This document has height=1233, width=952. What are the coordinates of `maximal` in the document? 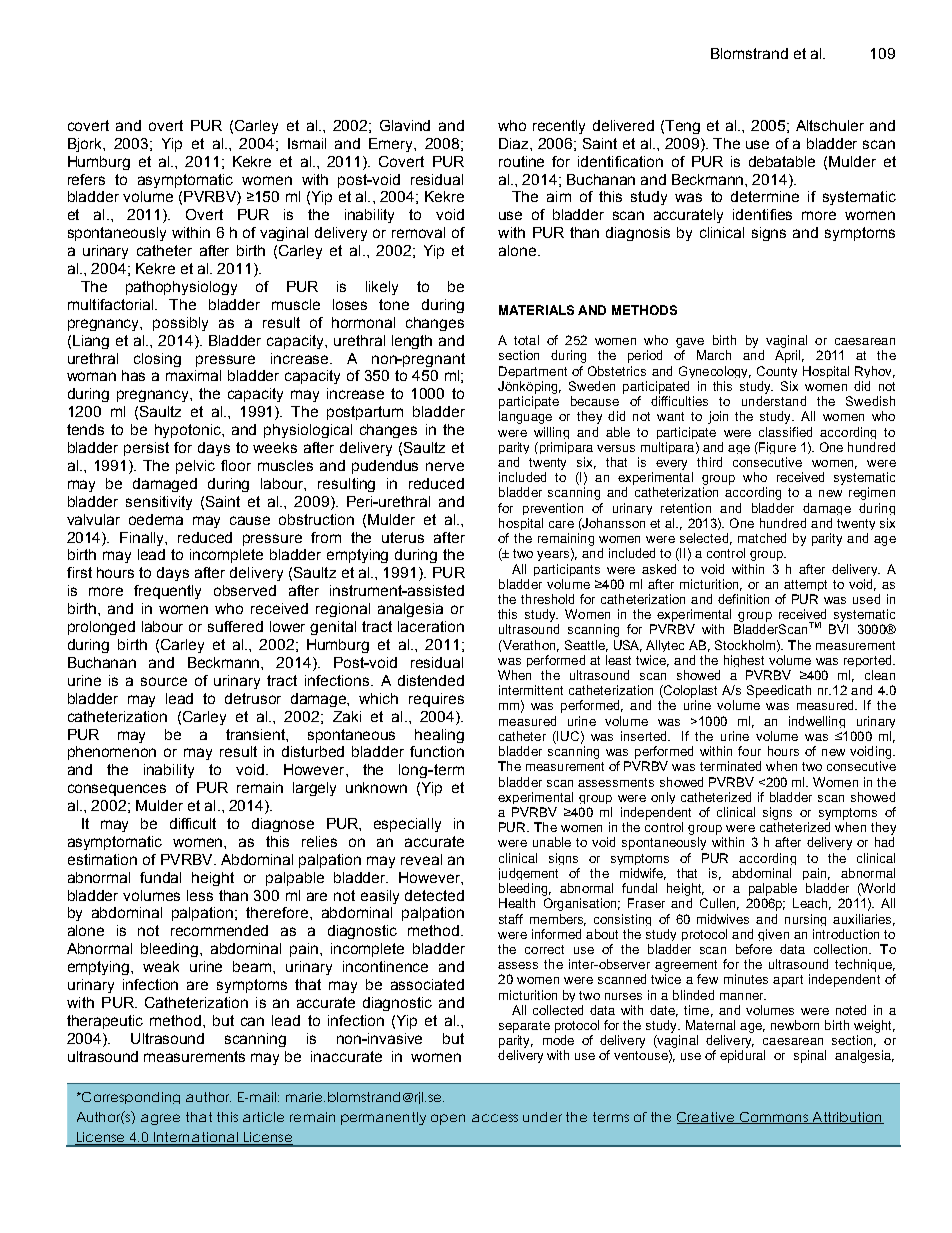 It's located at (193, 375).
